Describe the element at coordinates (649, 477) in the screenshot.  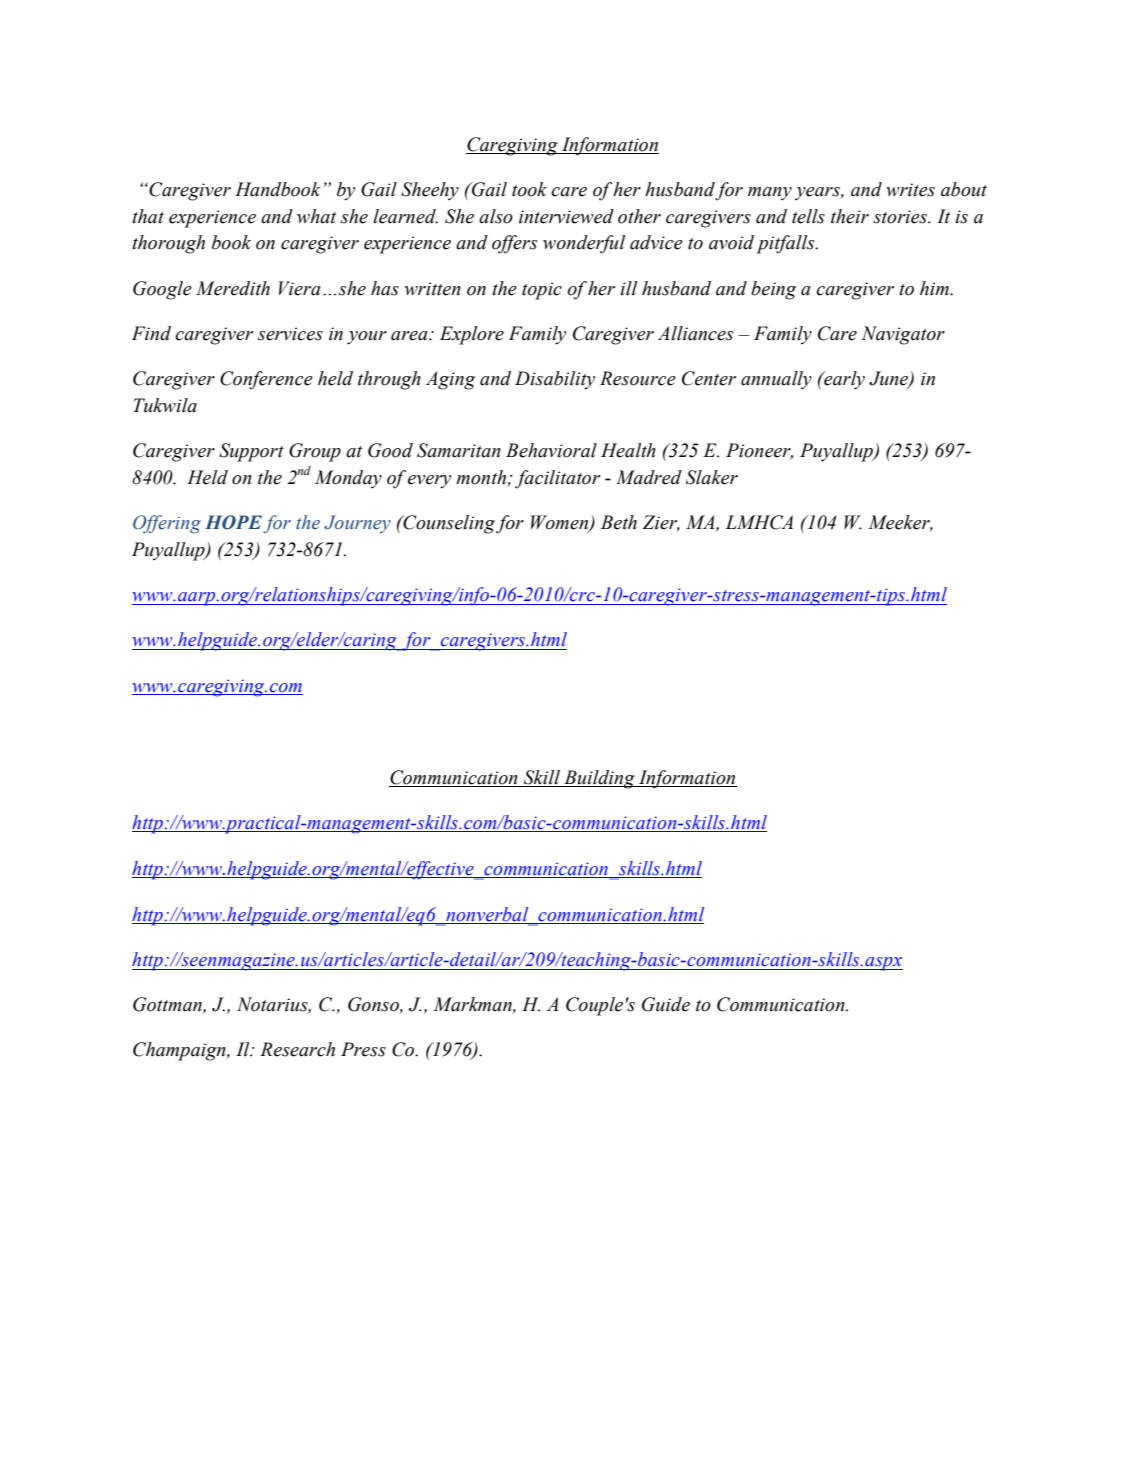
I see `Madred` at that location.
